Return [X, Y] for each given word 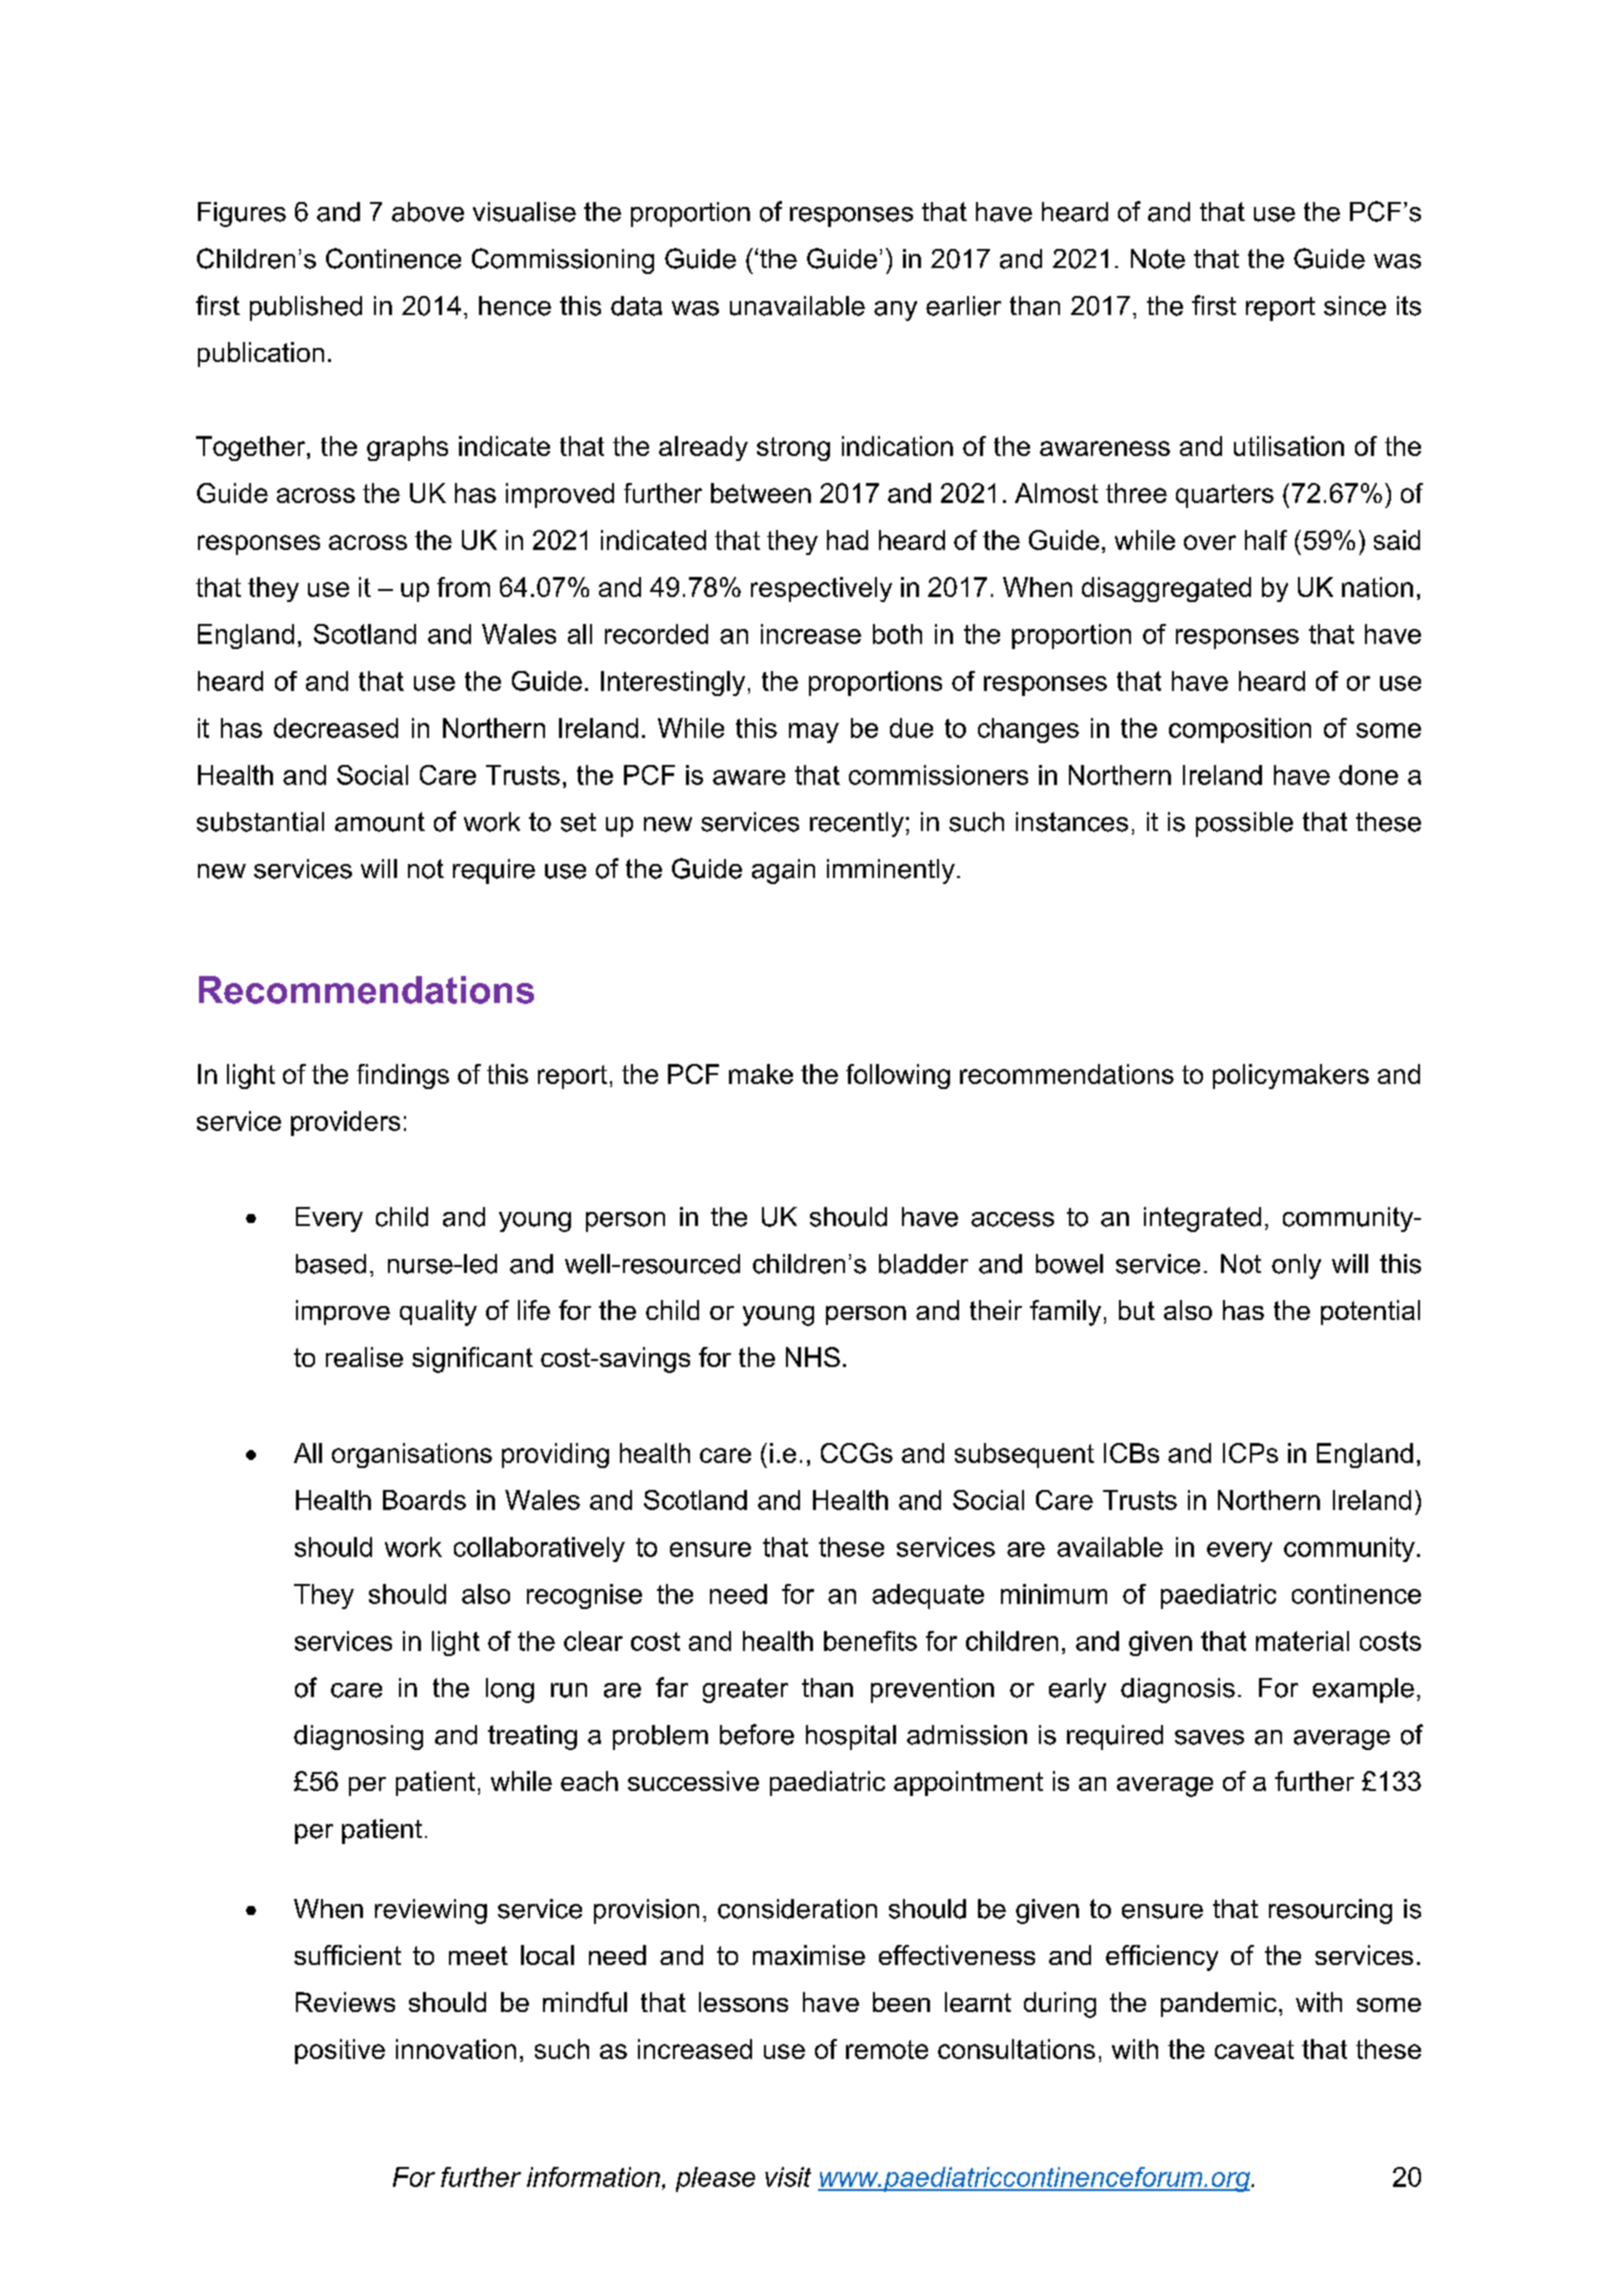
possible [1244, 824]
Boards [424, 1500]
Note [1158, 259]
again [783, 871]
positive [340, 2051]
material [1302, 1641]
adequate [928, 1596]
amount [380, 822]
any [895, 311]
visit [788, 2177]
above [428, 212]
